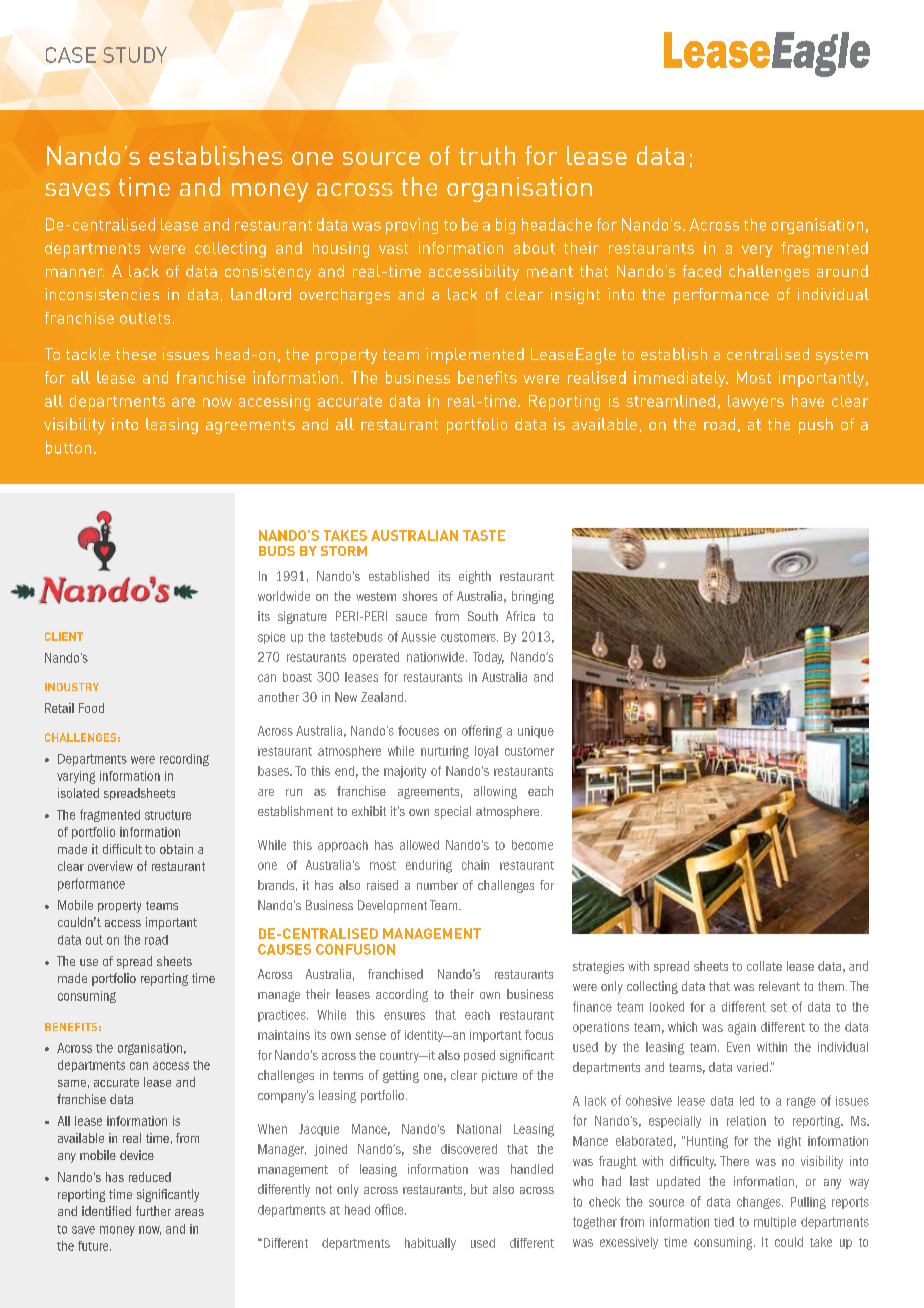  Describe the element at coordinates (757, 251) in the screenshot. I see `very` at that location.
